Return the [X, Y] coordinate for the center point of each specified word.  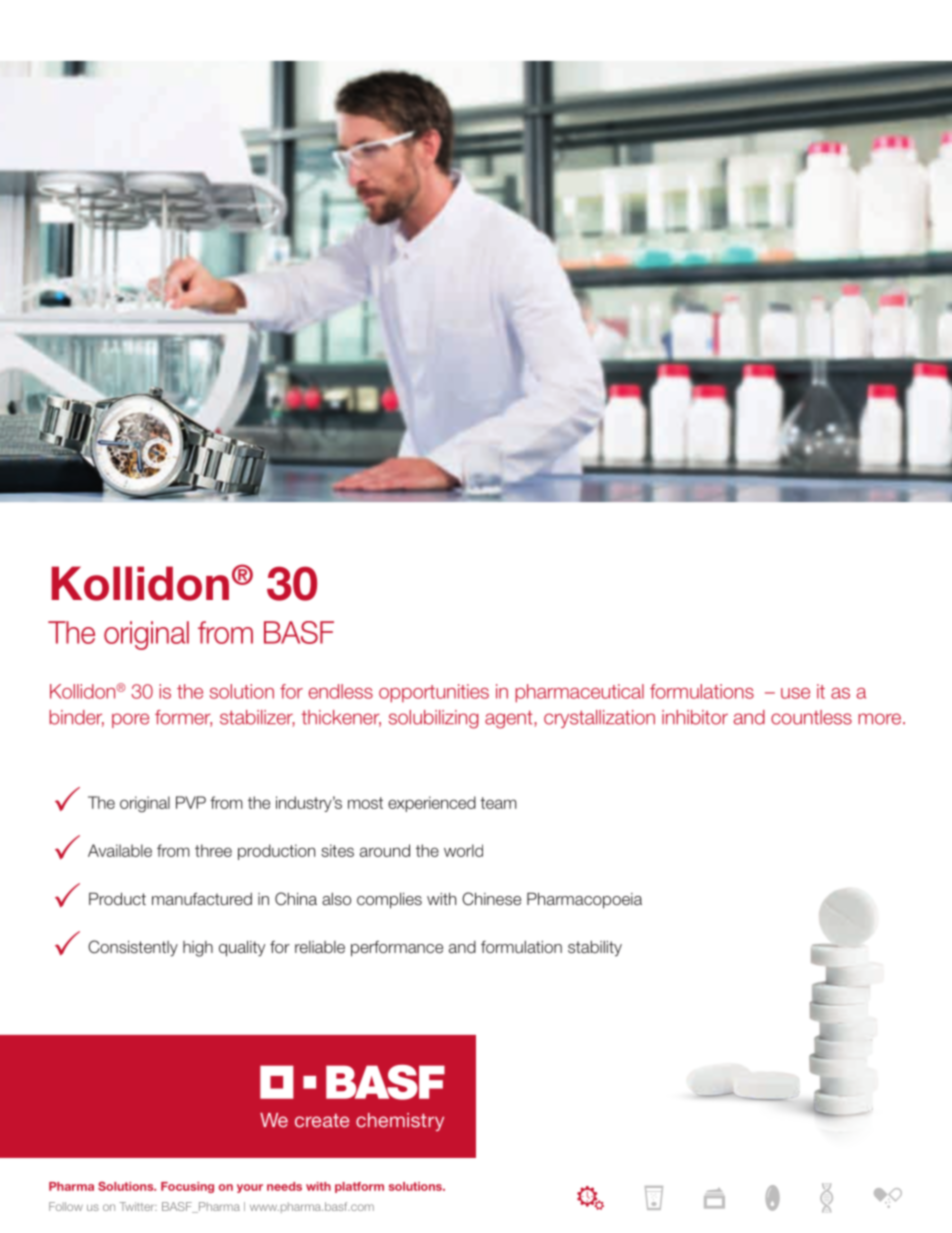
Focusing [187, 1187]
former [183, 718]
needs [284, 1186]
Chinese [491, 898]
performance [397, 949]
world [463, 850]
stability [595, 949]
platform [359, 1187]
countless [811, 717]
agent [510, 719]
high [198, 949]
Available [120, 850]
